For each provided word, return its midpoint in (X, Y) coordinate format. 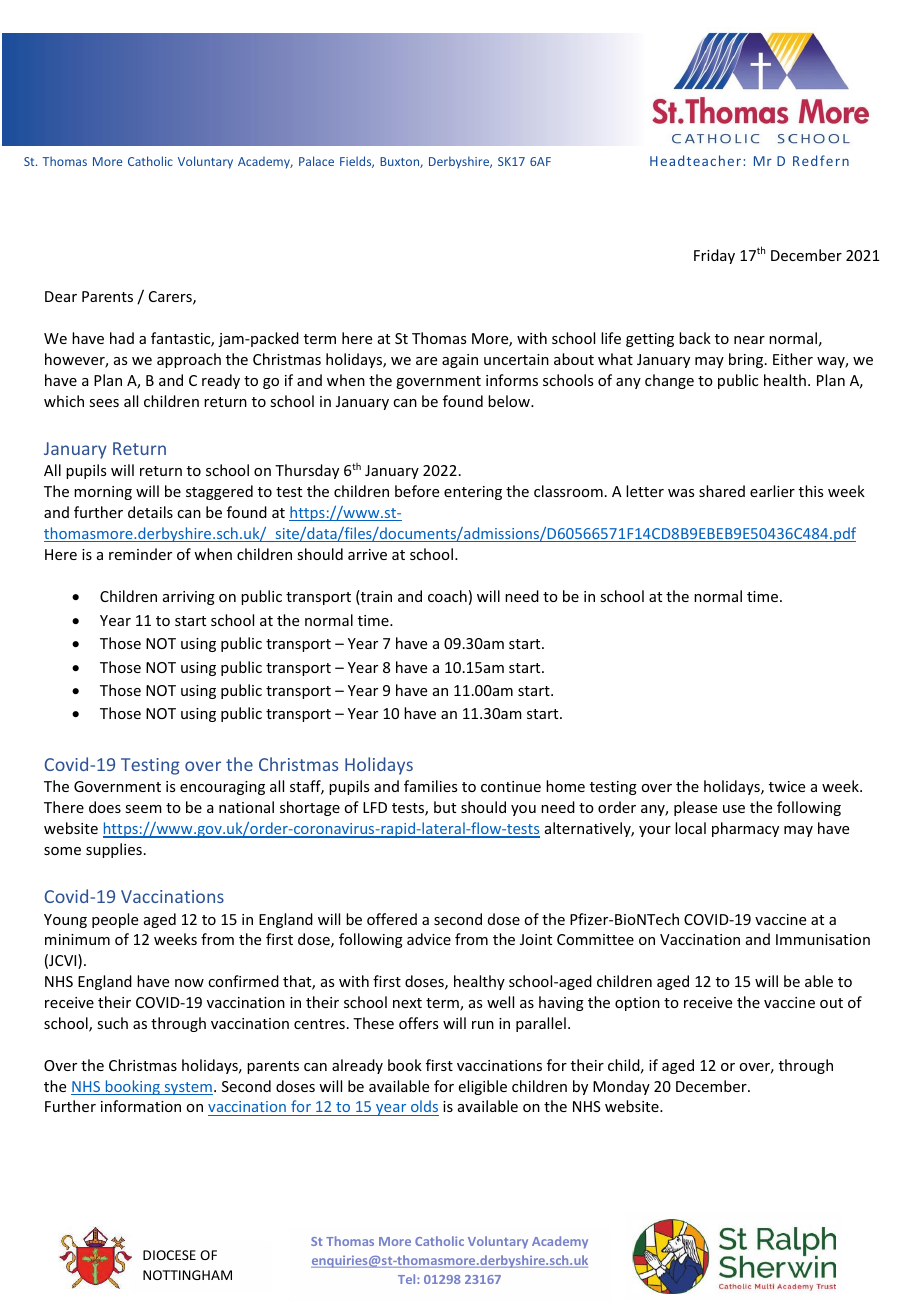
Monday (621, 1087)
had (122, 338)
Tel (408, 1279)
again (460, 361)
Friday (714, 256)
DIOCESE (169, 1255)
